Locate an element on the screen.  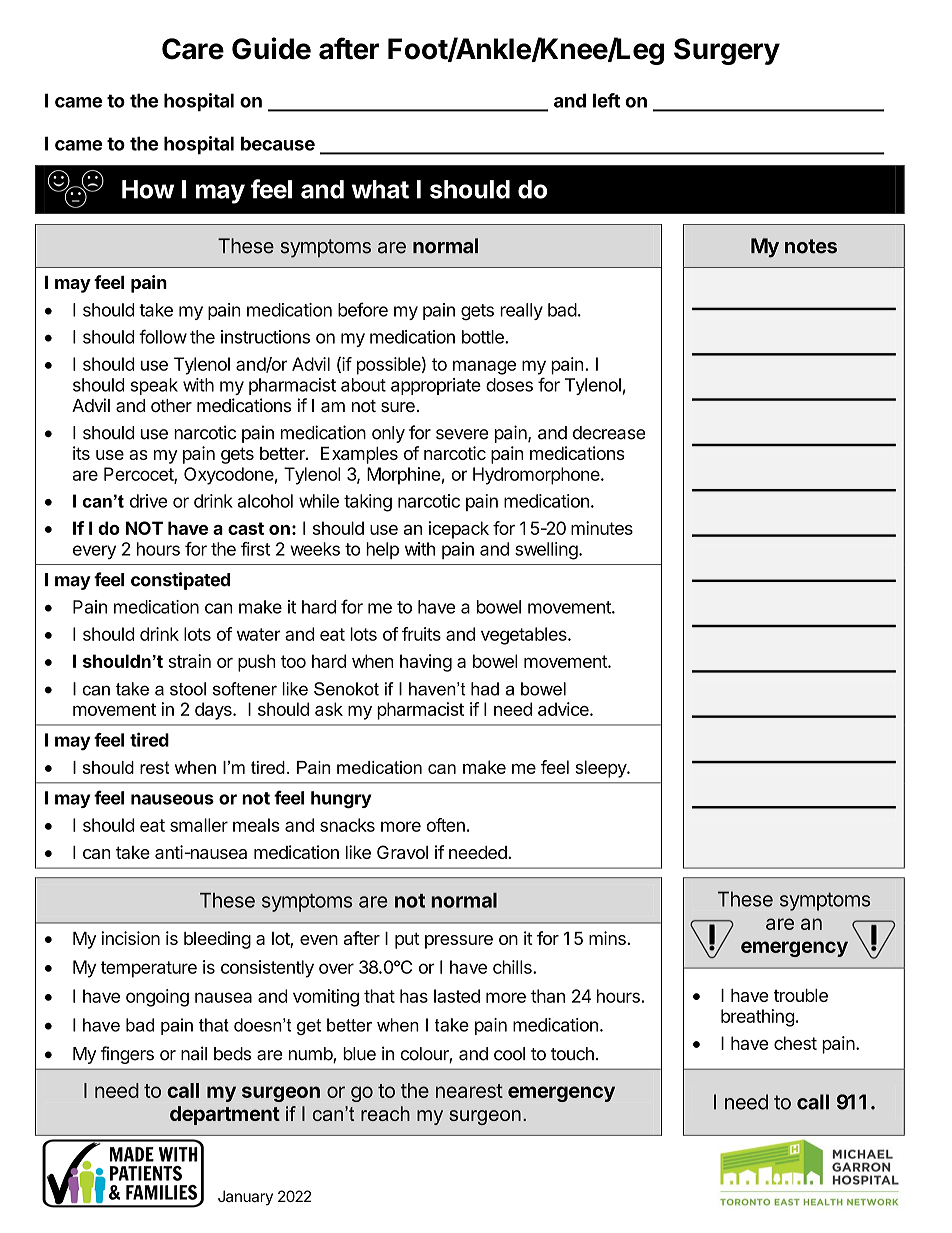
what is located at coordinates (380, 189).
